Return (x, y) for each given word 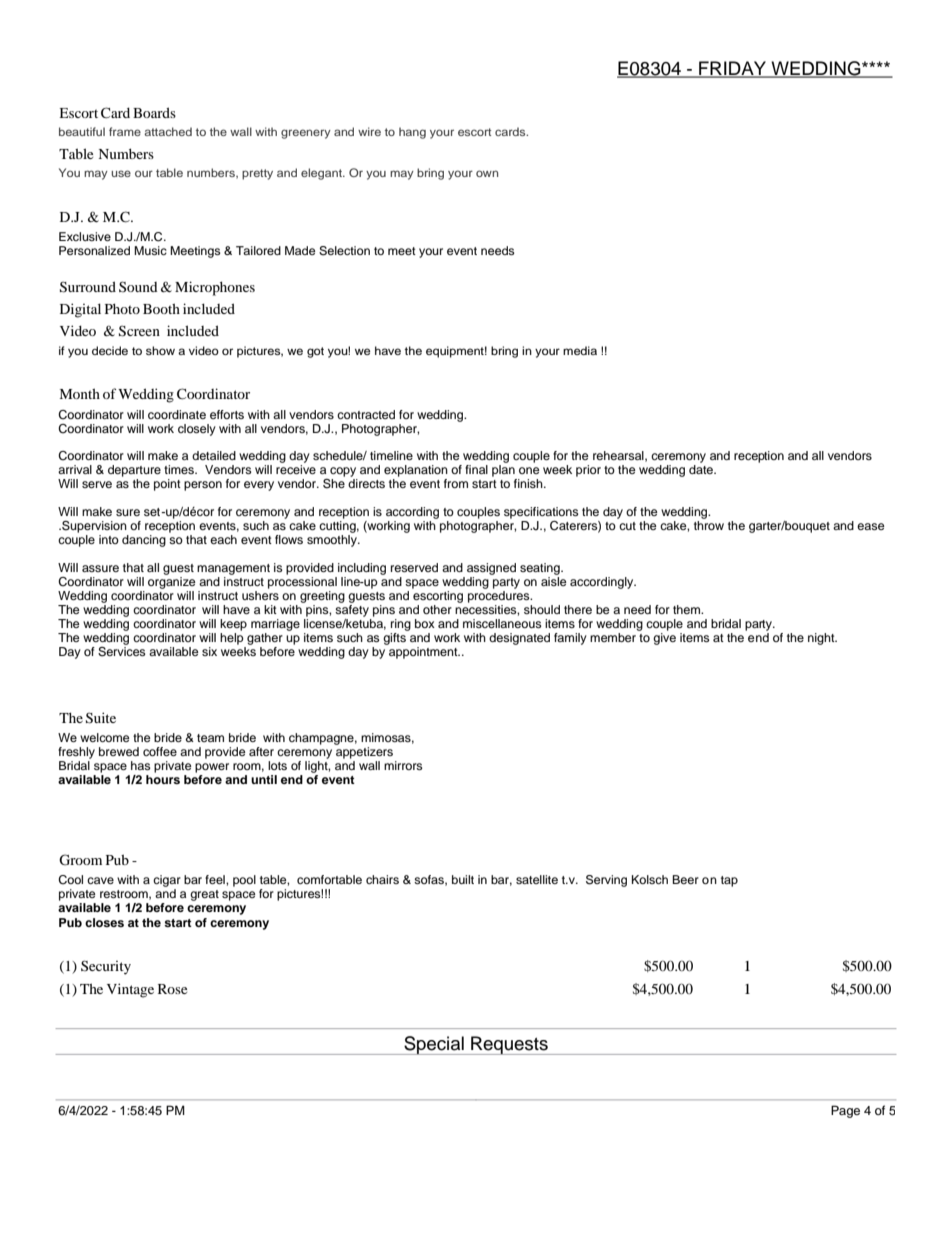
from (456, 483)
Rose (172, 989)
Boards (154, 112)
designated (519, 639)
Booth (161, 308)
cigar (167, 881)
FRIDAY (733, 69)
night (822, 639)
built (463, 879)
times (180, 469)
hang (412, 133)
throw (709, 525)
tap (729, 881)
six (209, 651)
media (580, 350)
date (702, 469)
